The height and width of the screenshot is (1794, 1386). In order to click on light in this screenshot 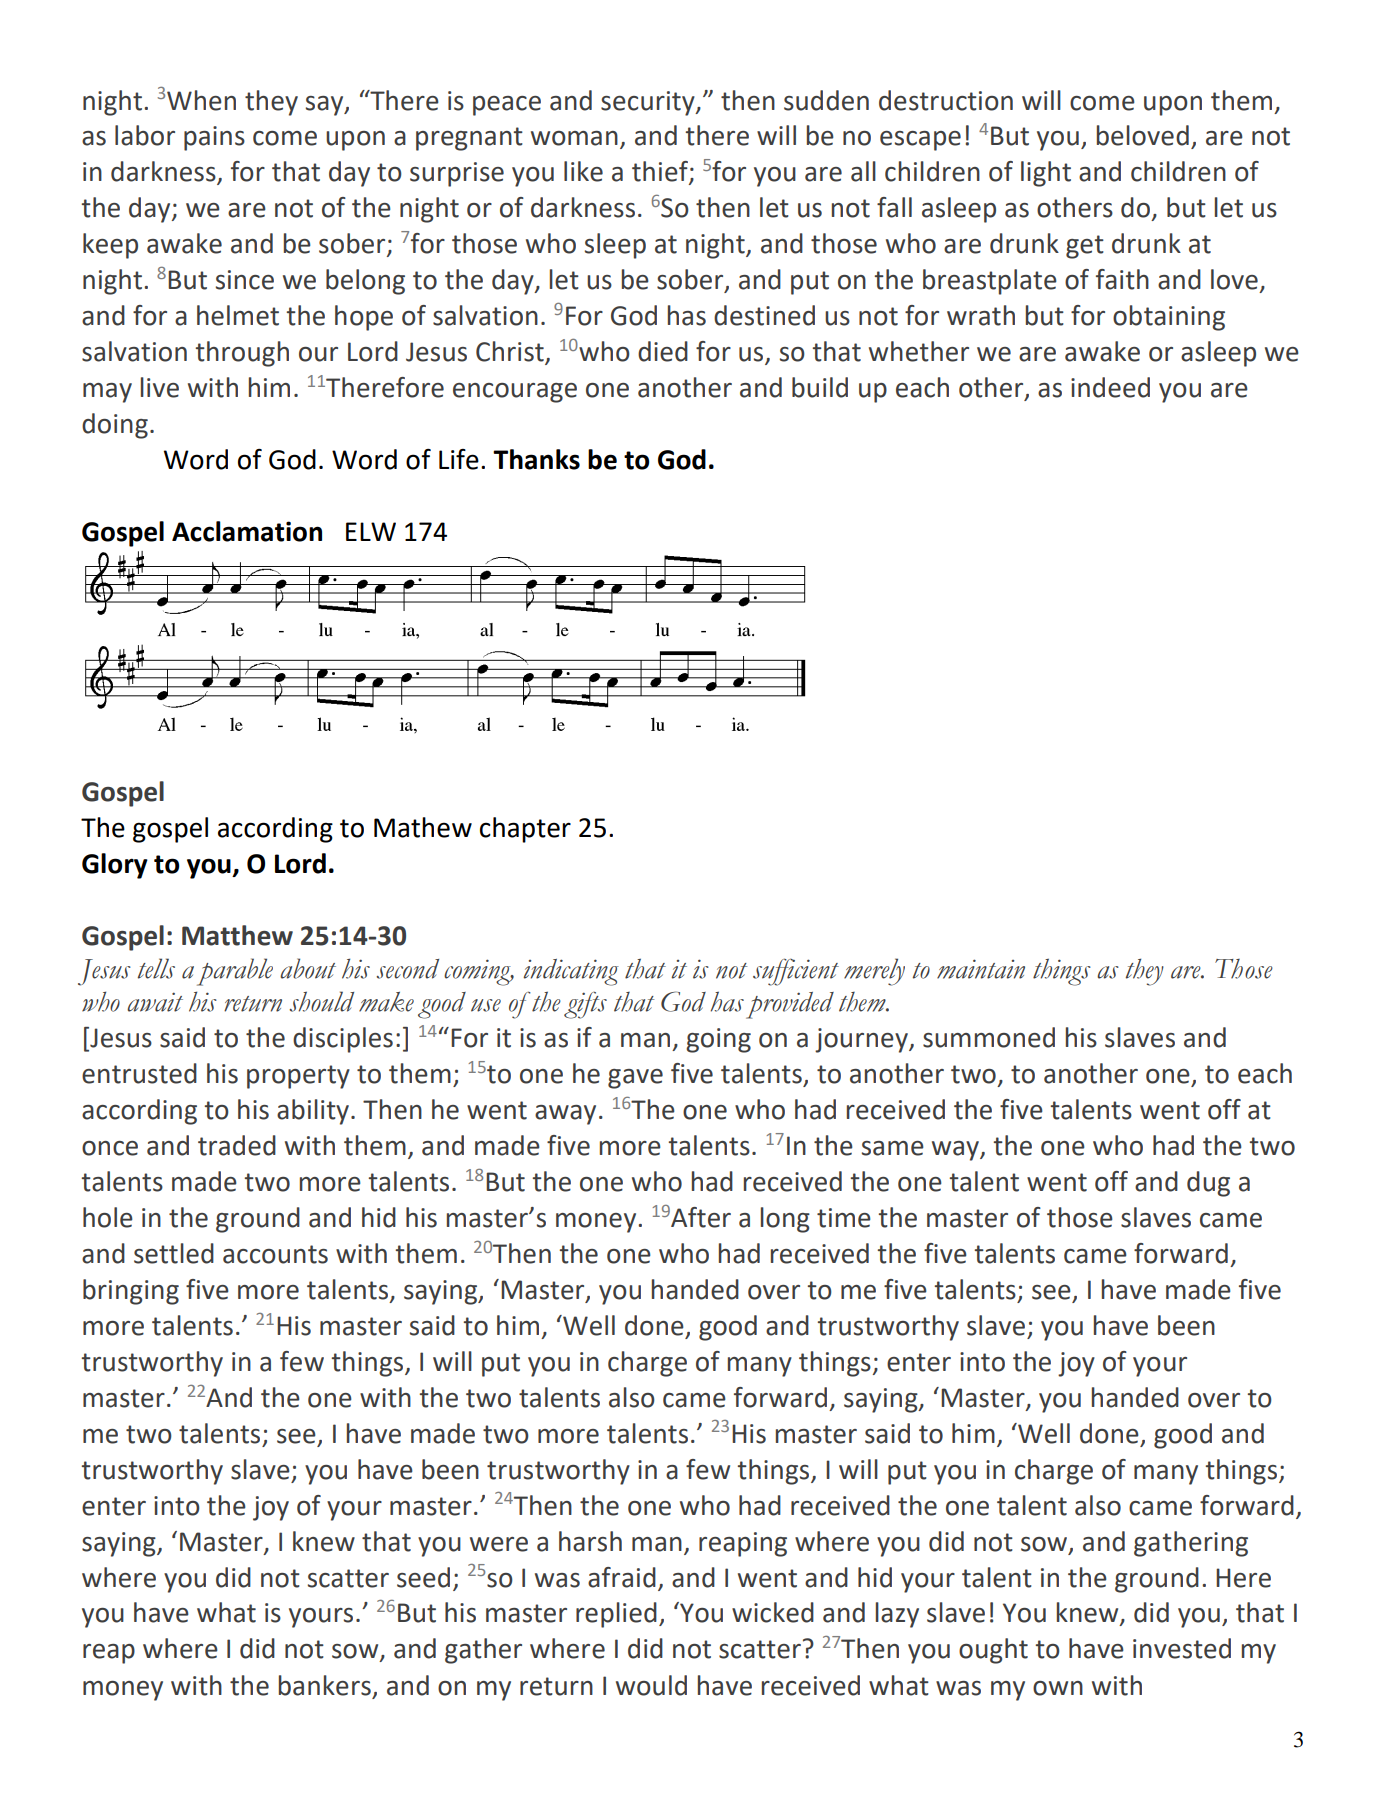, I will do `click(1046, 174)`.
